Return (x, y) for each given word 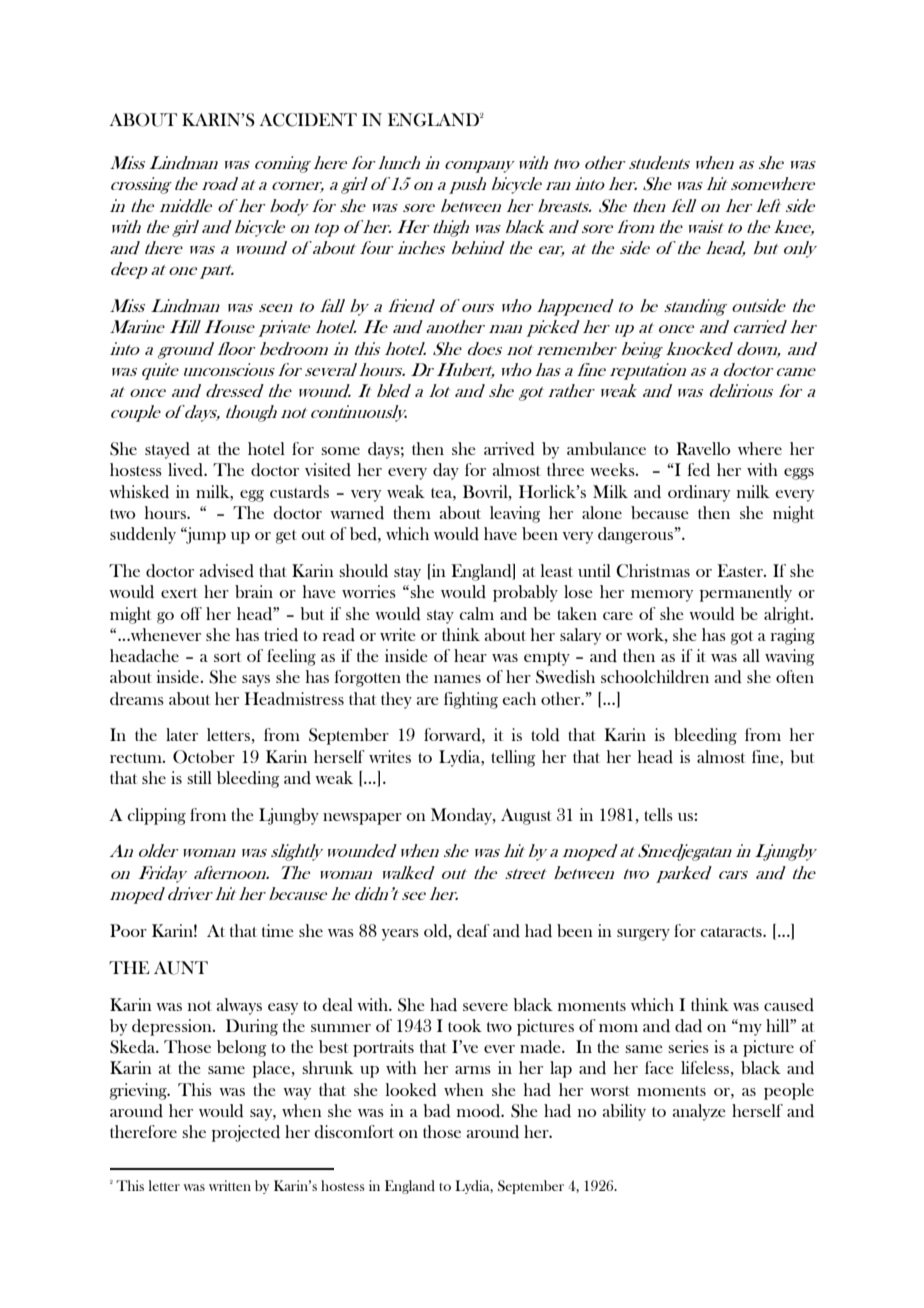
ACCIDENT (308, 120)
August (526, 816)
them (412, 512)
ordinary (699, 493)
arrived (509, 449)
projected (246, 1133)
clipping (156, 816)
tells (658, 814)
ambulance (606, 448)
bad (437, 1111)
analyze (699, 1112)
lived (186, 470)
